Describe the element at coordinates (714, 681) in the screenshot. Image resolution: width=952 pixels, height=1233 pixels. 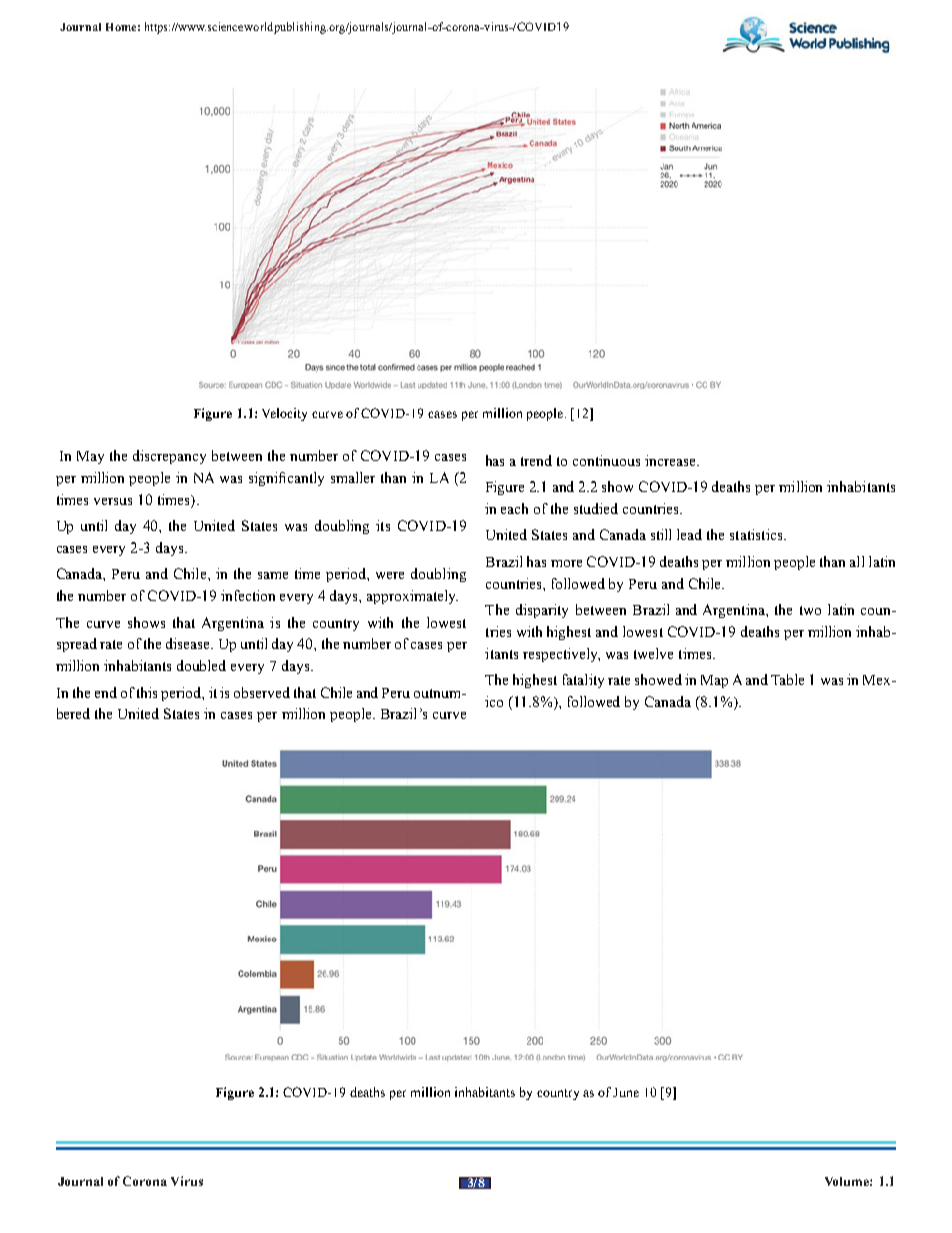
I see `Map` at that location.
